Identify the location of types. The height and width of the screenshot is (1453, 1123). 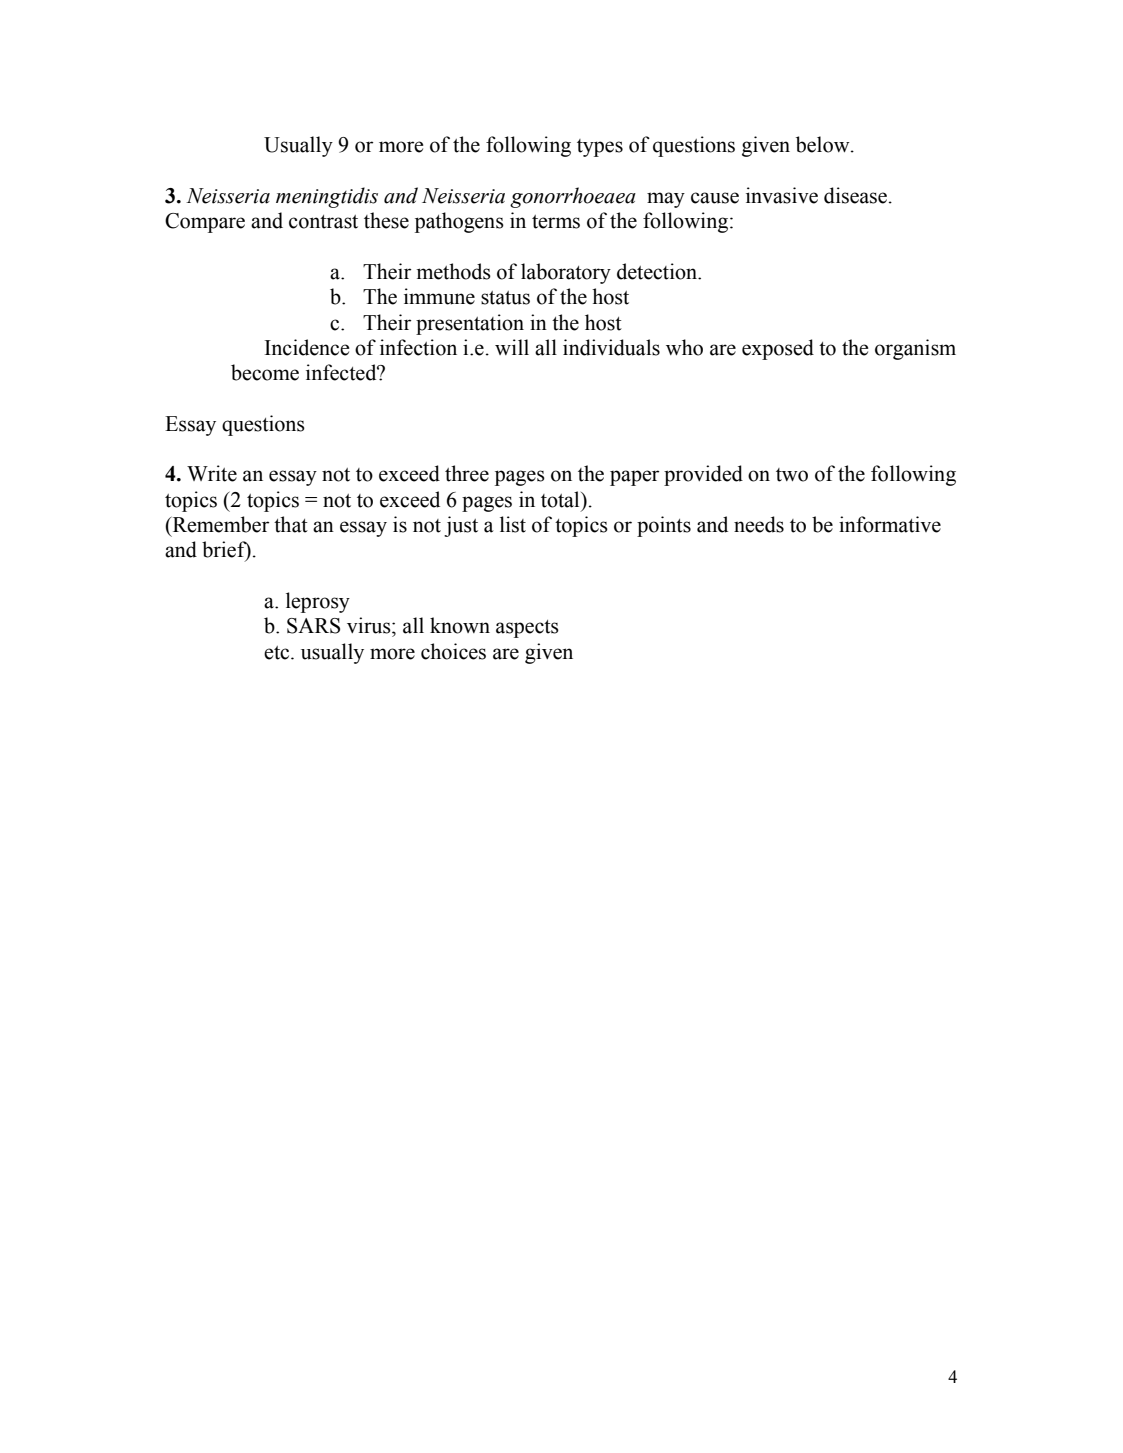
(600, 148).
